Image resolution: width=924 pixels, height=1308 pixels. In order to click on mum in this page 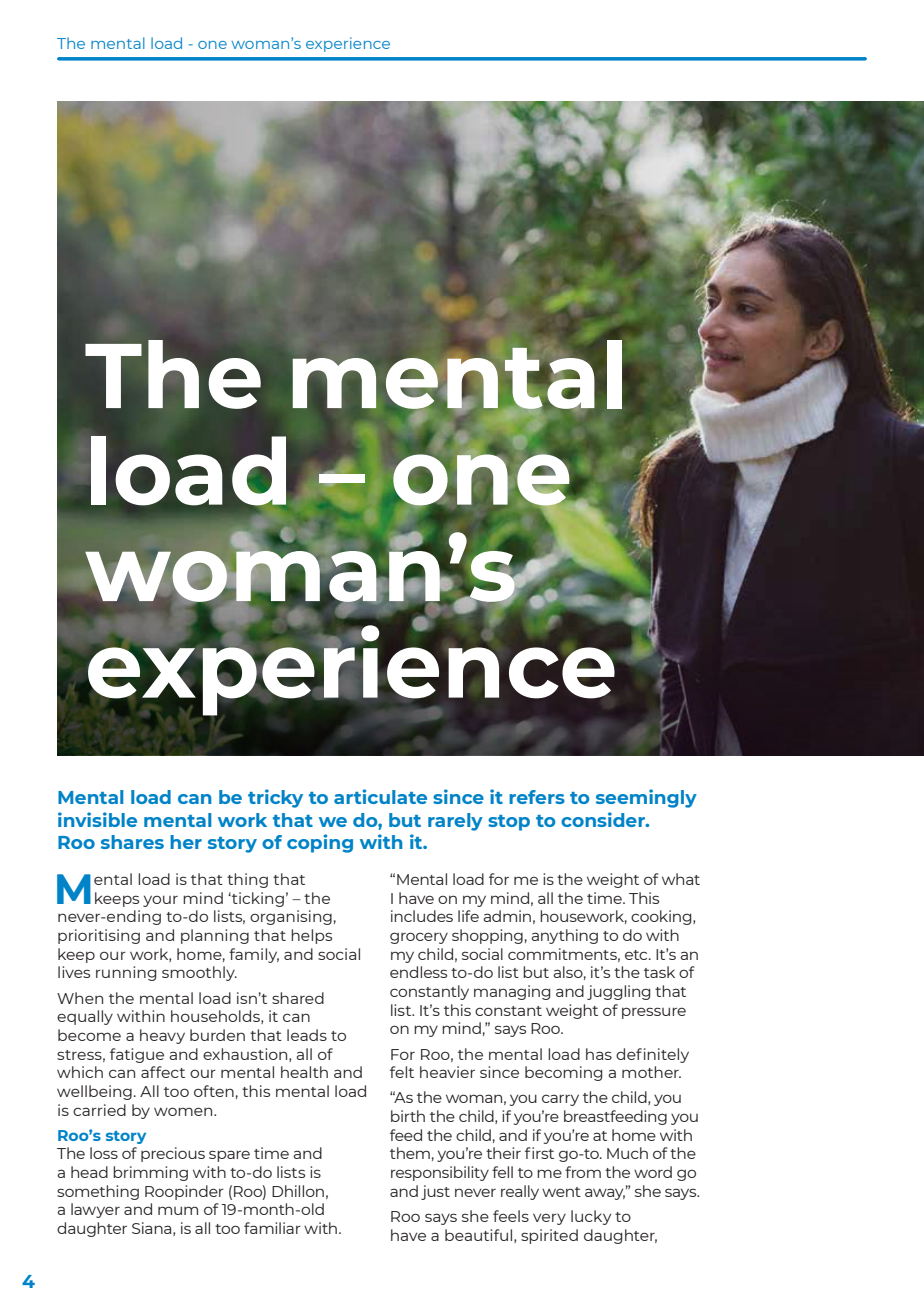, I will do `click(178, 1210)`.
